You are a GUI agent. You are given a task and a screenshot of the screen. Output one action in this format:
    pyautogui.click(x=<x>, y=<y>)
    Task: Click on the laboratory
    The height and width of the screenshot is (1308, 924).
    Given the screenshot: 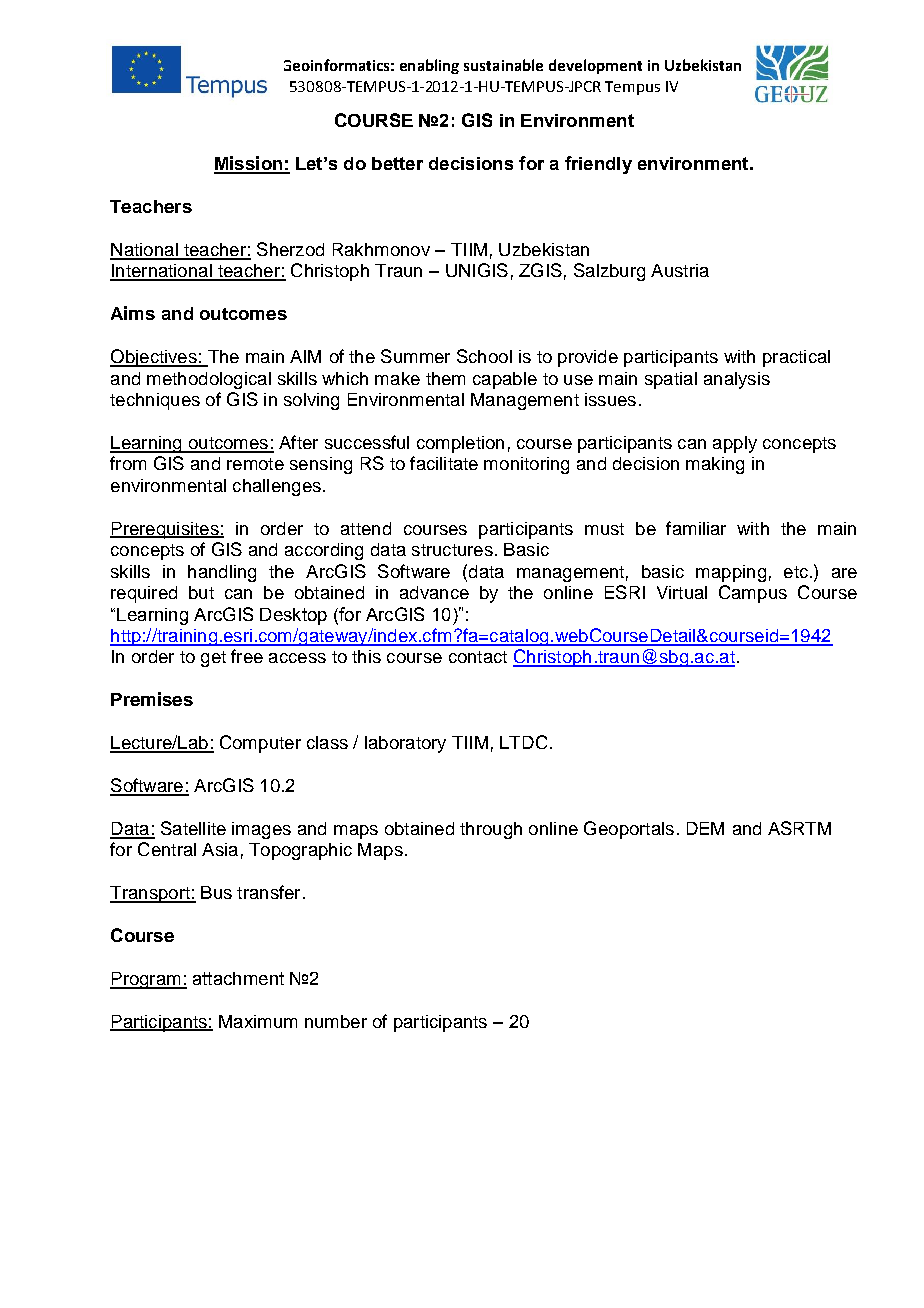 What is the action you would take?
    pyautogui.click(x=405, y=744)
